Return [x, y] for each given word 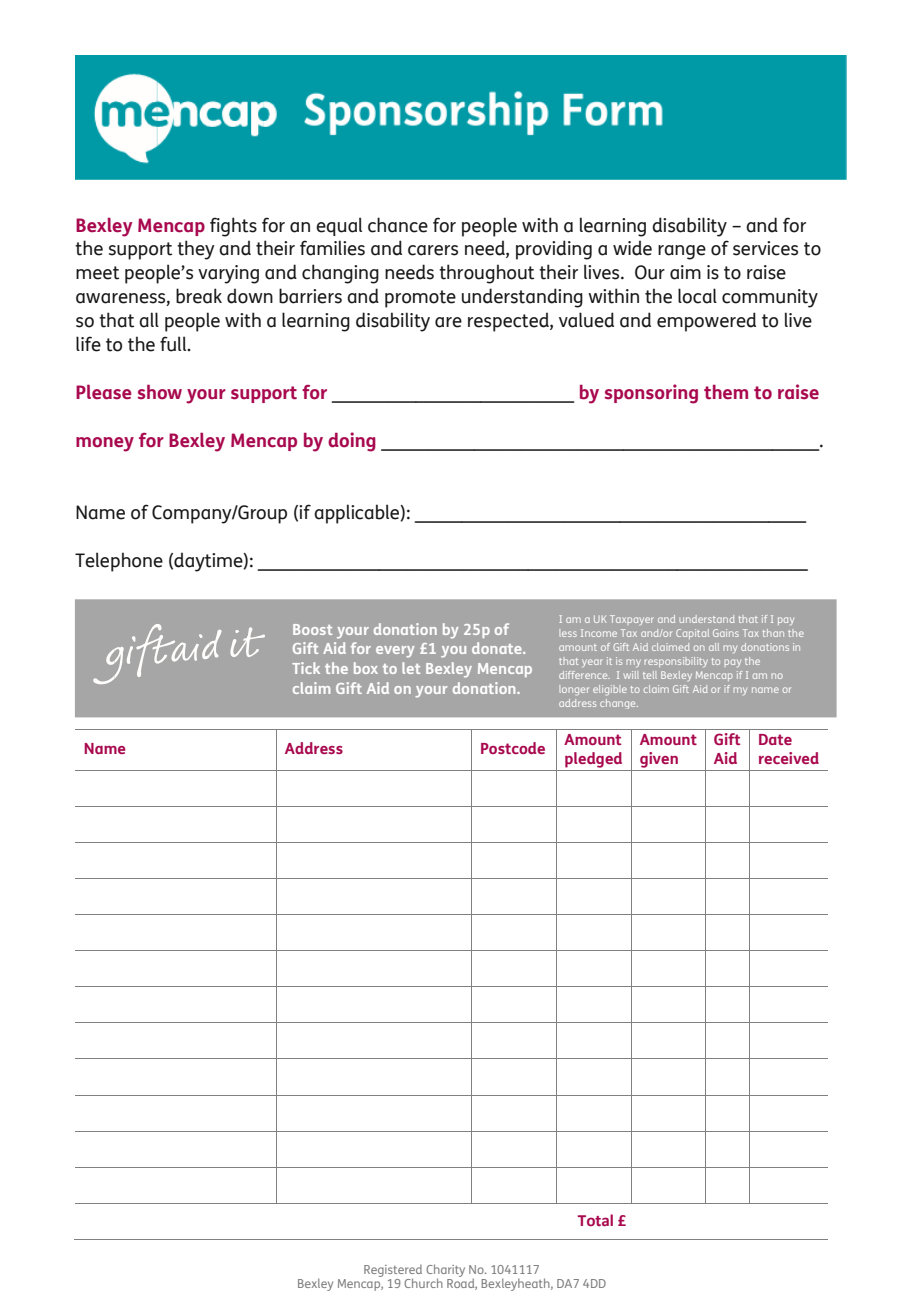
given [659, 761]
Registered [393, 1271]
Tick [306, 668]
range [682, 252]
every [395, 652]
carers [433, 250]
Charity [445, 1271]
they [196, 250]
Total [595, 1220]
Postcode [513, 748]
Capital [692, 634]
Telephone [119, 562]
